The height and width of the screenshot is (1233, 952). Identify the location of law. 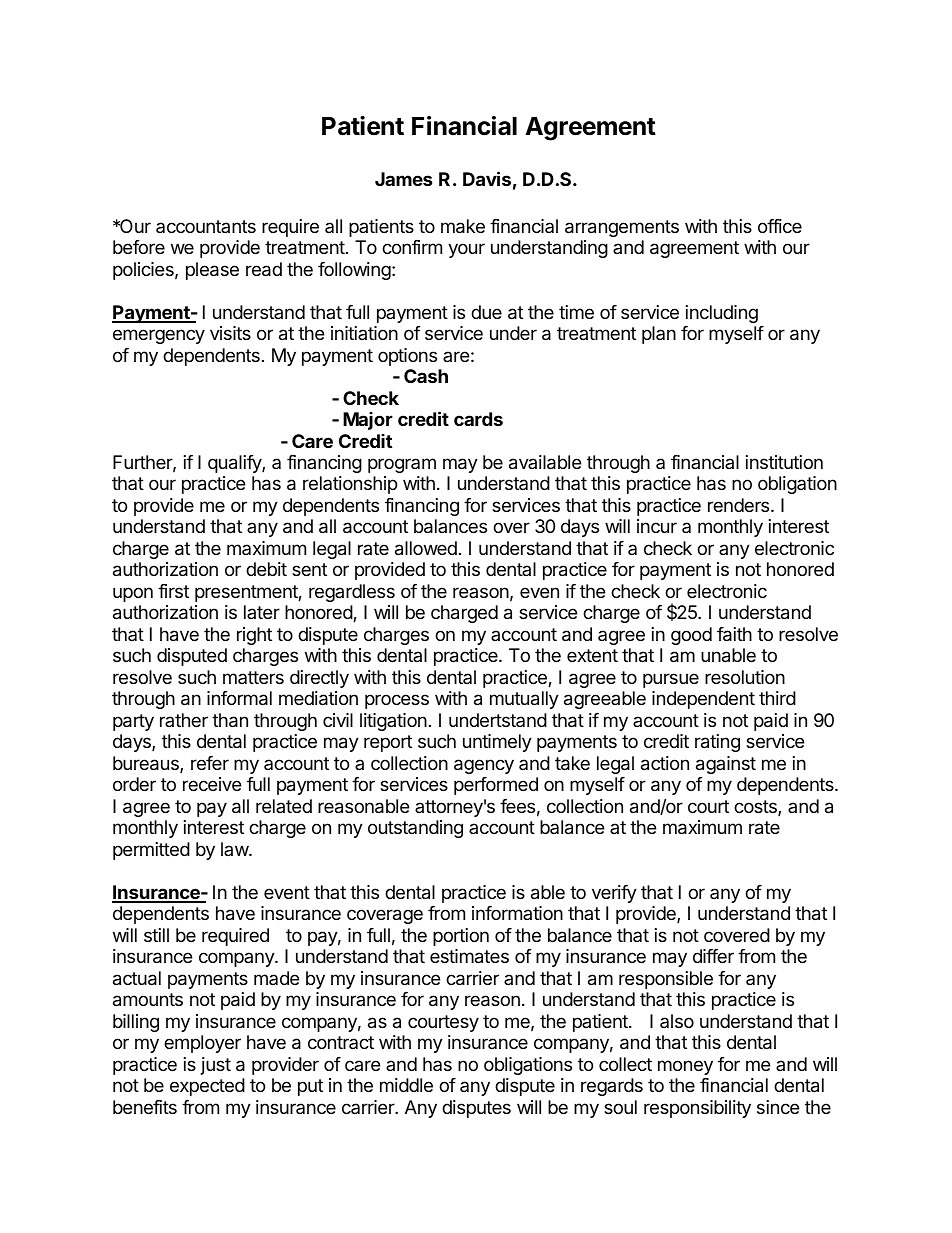
(235, 849).
